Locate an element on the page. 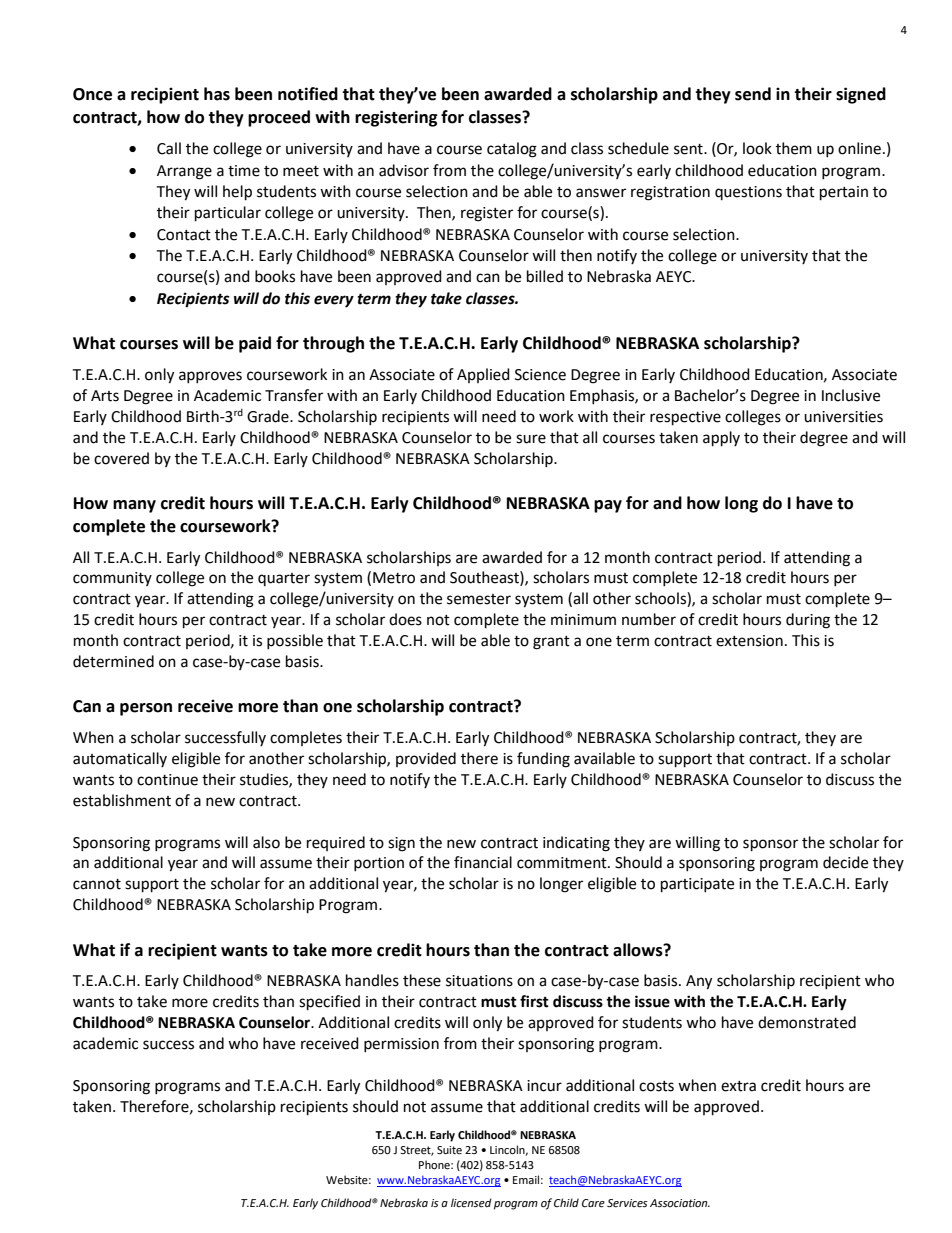  person is located at coordinates (146, 709).
